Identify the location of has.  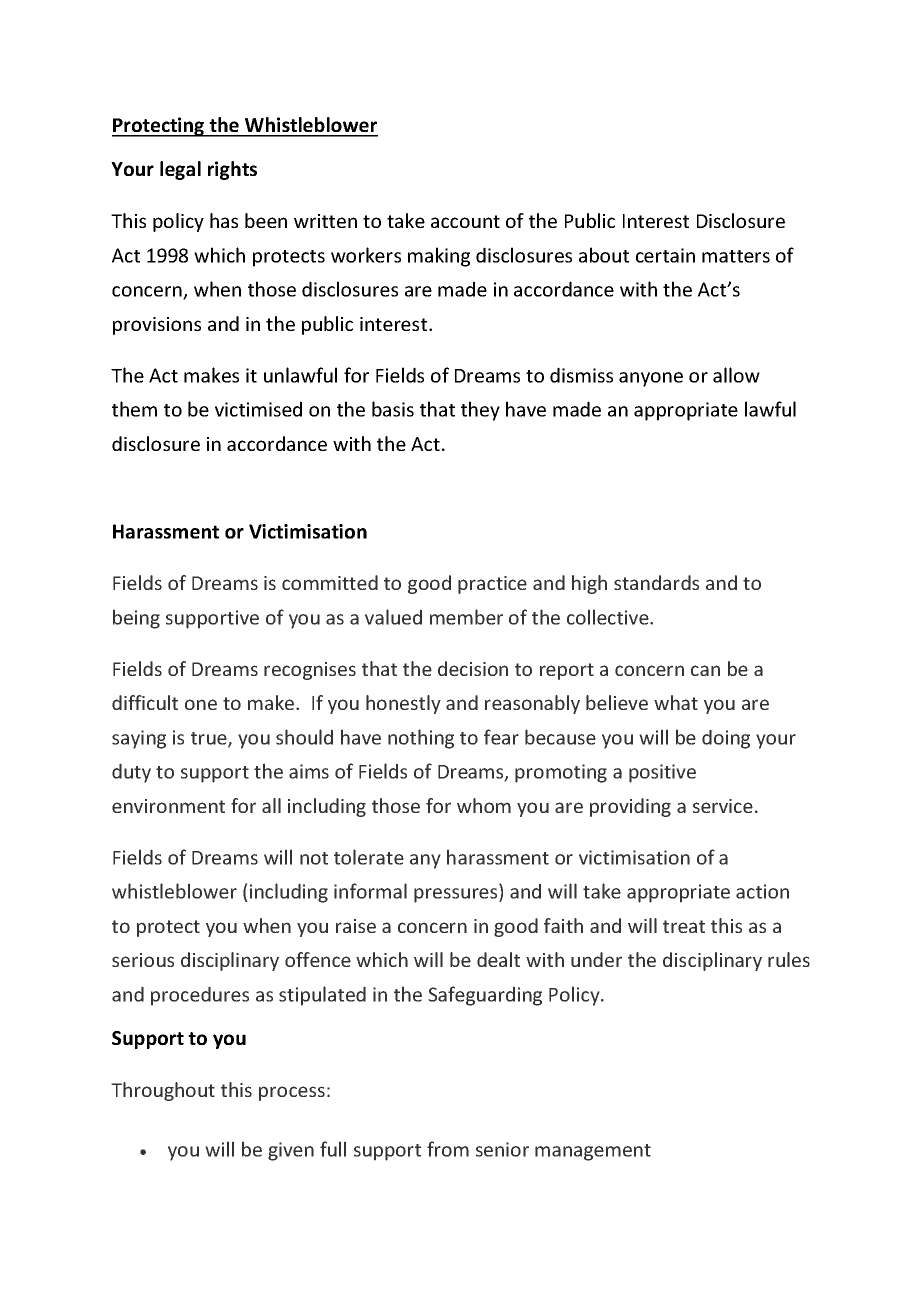
(224, 220).
